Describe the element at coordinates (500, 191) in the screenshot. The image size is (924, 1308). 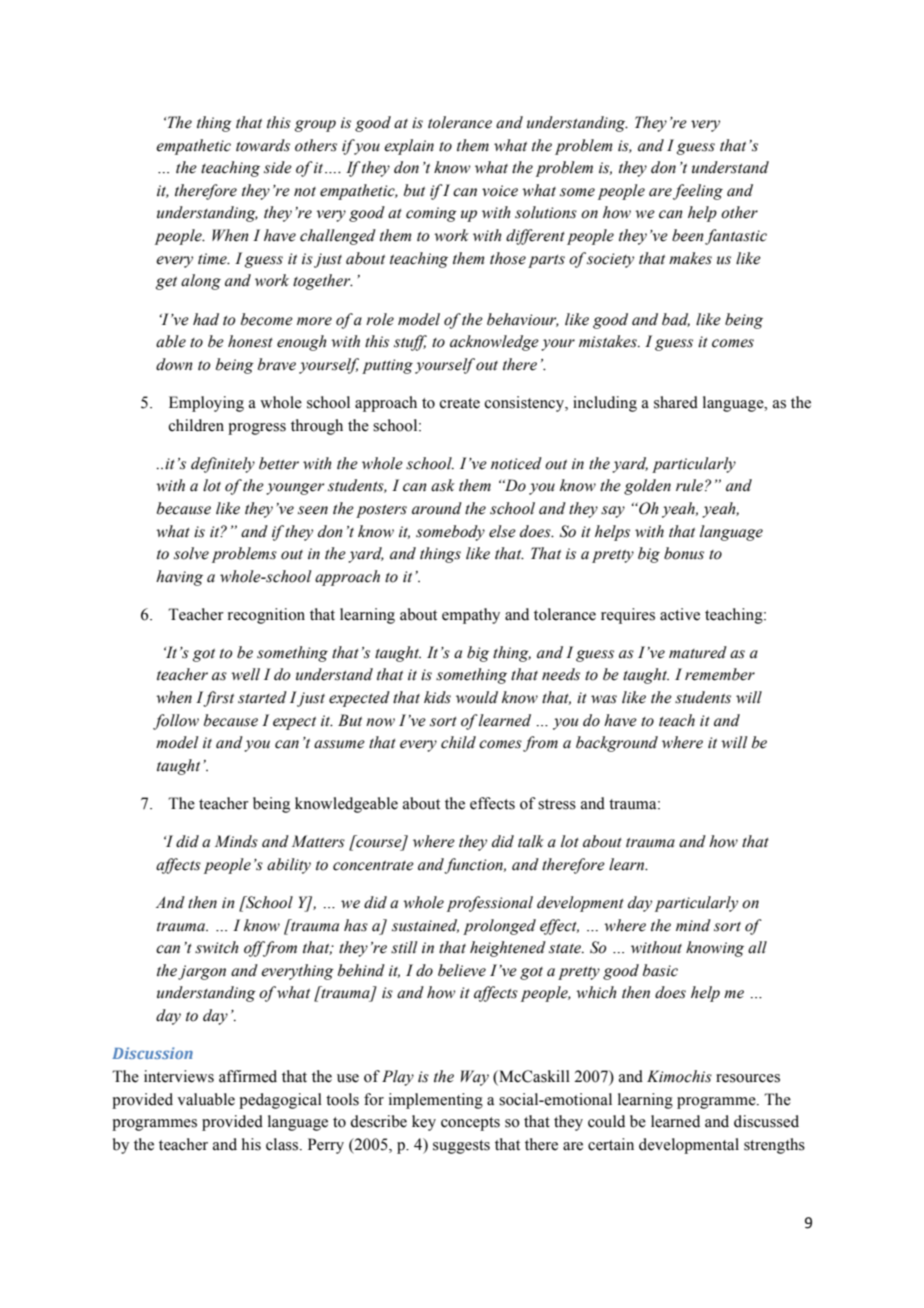
I see `voice` at that location.
